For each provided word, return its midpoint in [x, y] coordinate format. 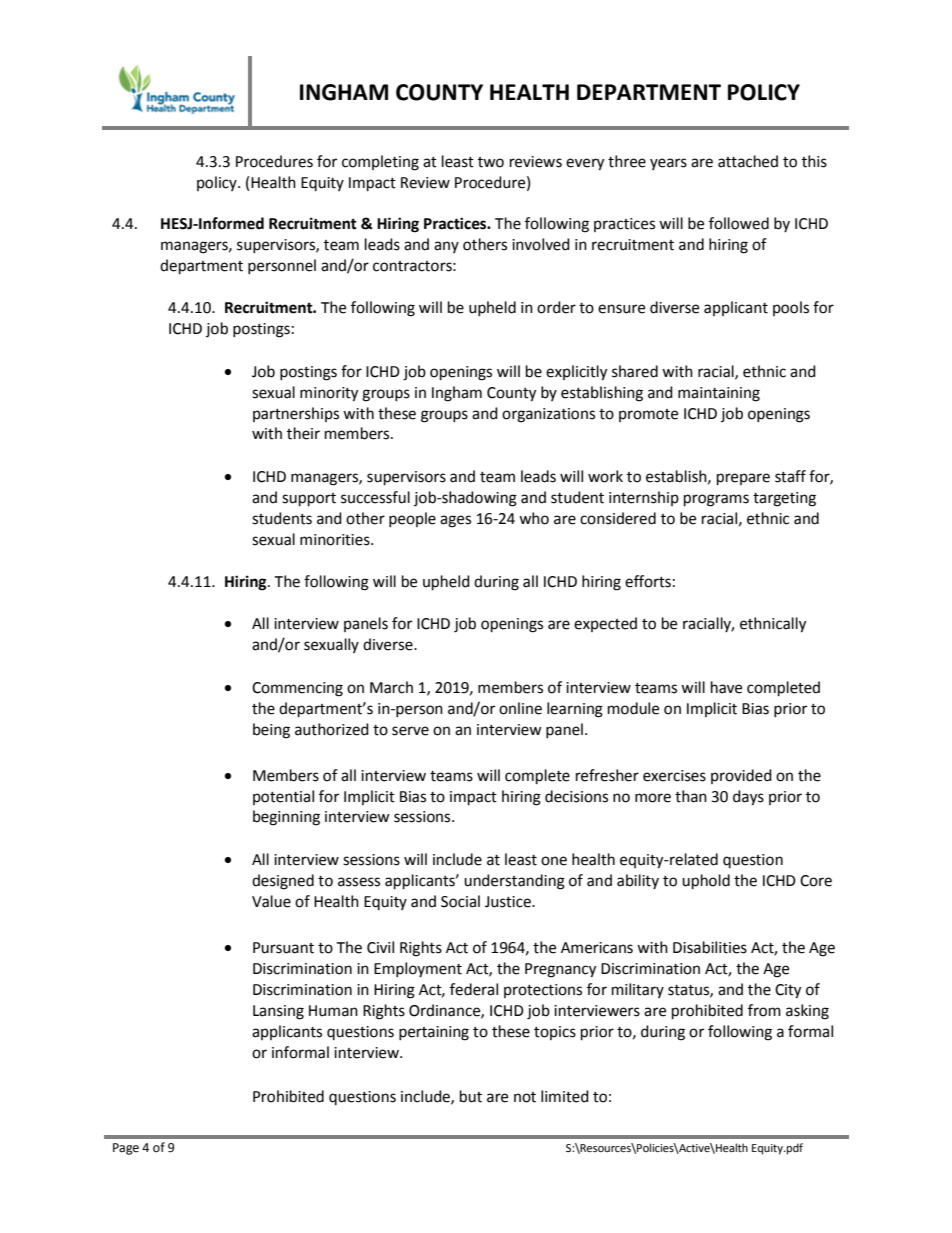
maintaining [719, 394]
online [520, 708]
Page [126, 1149]
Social [460, 901]
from [764, 1010]
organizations [548, 415]
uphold [706, 882]
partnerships [296, 414]
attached [748, 161]
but [471, 1096]
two [491, 162]
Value [271, 901]
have [726, 687]
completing [380, 163]
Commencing [297, 689]
